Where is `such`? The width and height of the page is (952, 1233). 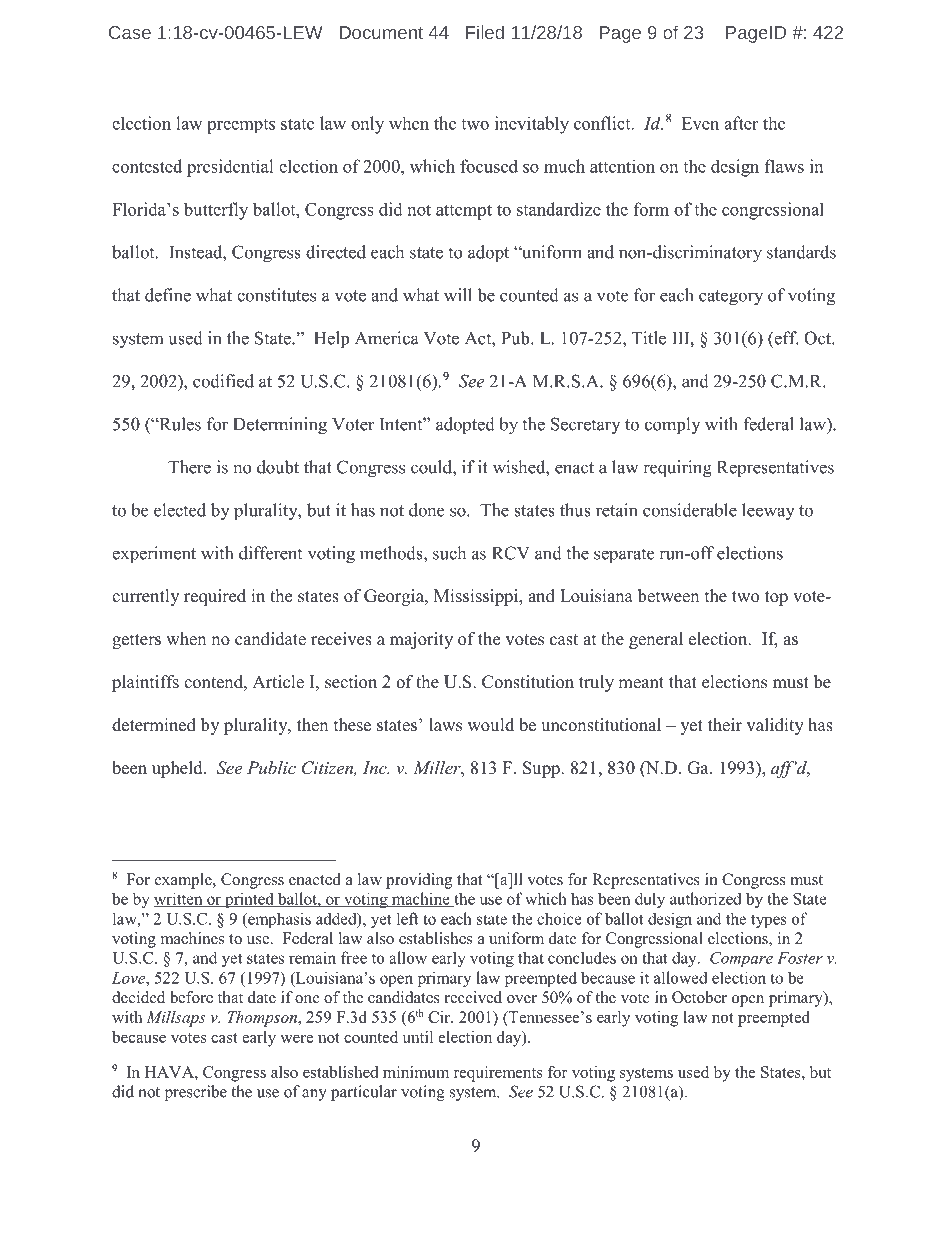 such is located at coordinates (449, 553).
